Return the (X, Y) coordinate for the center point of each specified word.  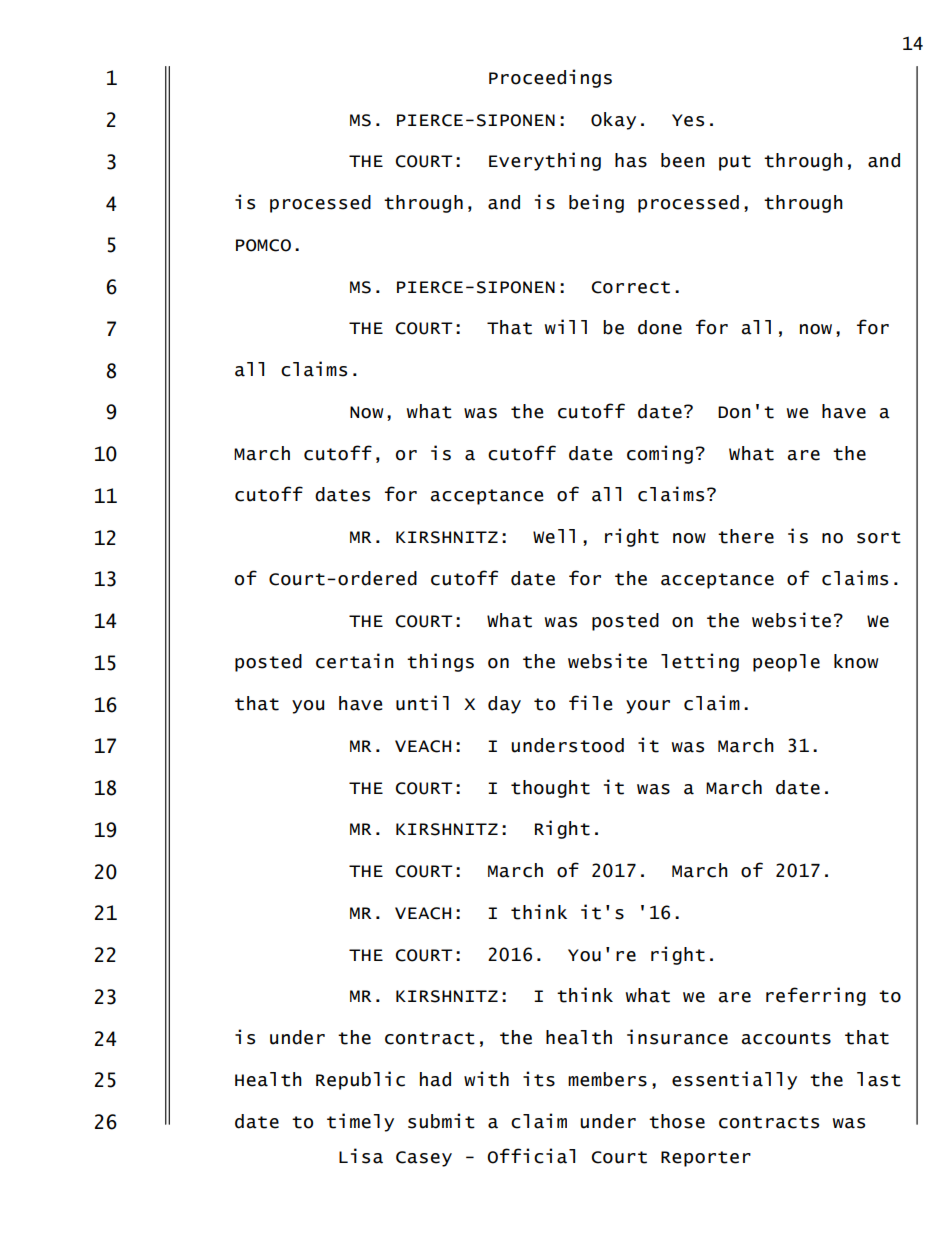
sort (879, 537)
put (735, 163)
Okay (613, 121)
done (660, 327)
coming (660, 454)
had (435, 1079)
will (566, 326)
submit (441, 1121)
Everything (545, 161)
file (590, 703)
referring (816, 996)
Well (554, 536)
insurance (677, 1037)
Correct (630, 287)
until (422, 703)
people (786, 663)
